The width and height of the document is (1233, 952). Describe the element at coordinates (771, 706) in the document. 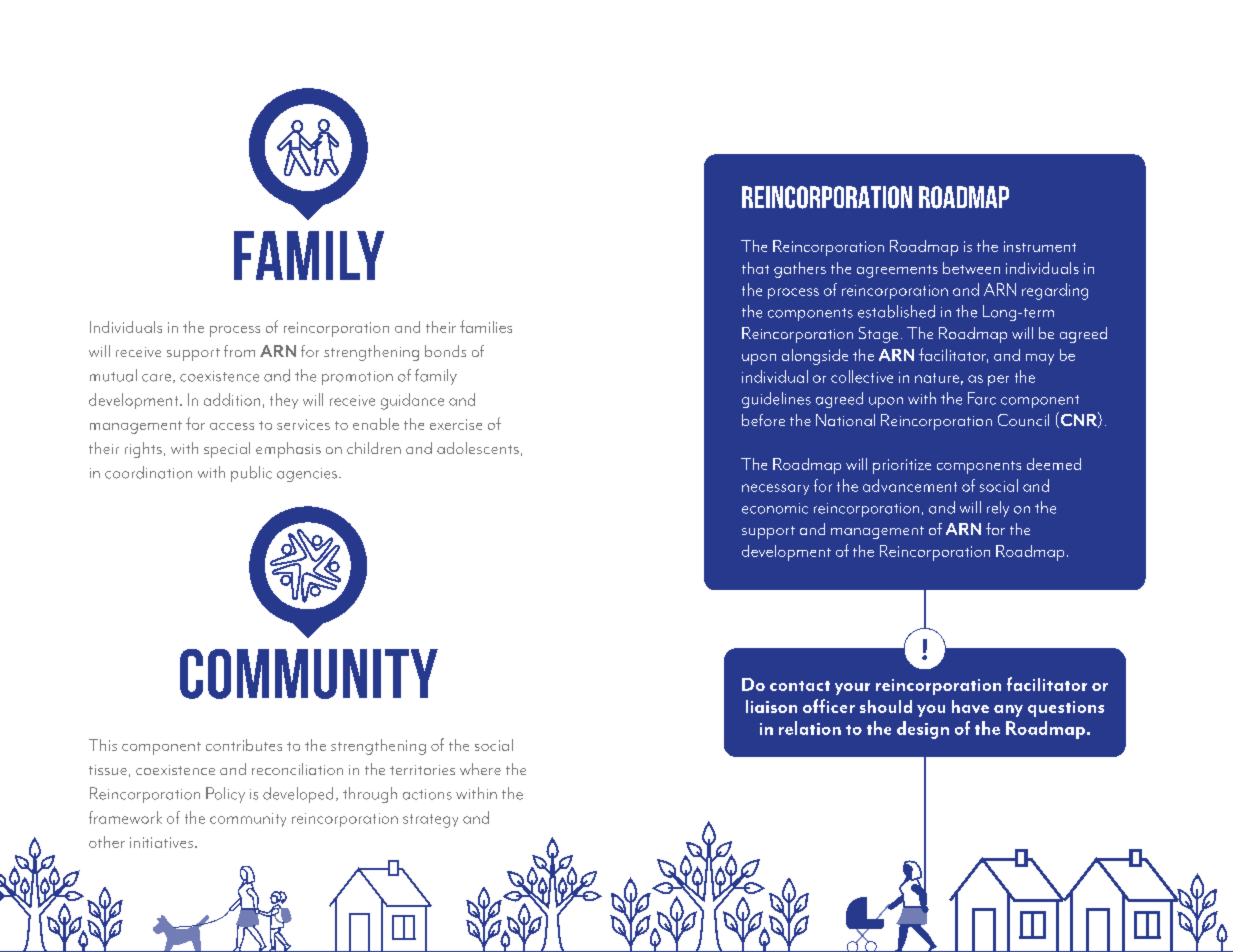

I see `liaison` at that location.
